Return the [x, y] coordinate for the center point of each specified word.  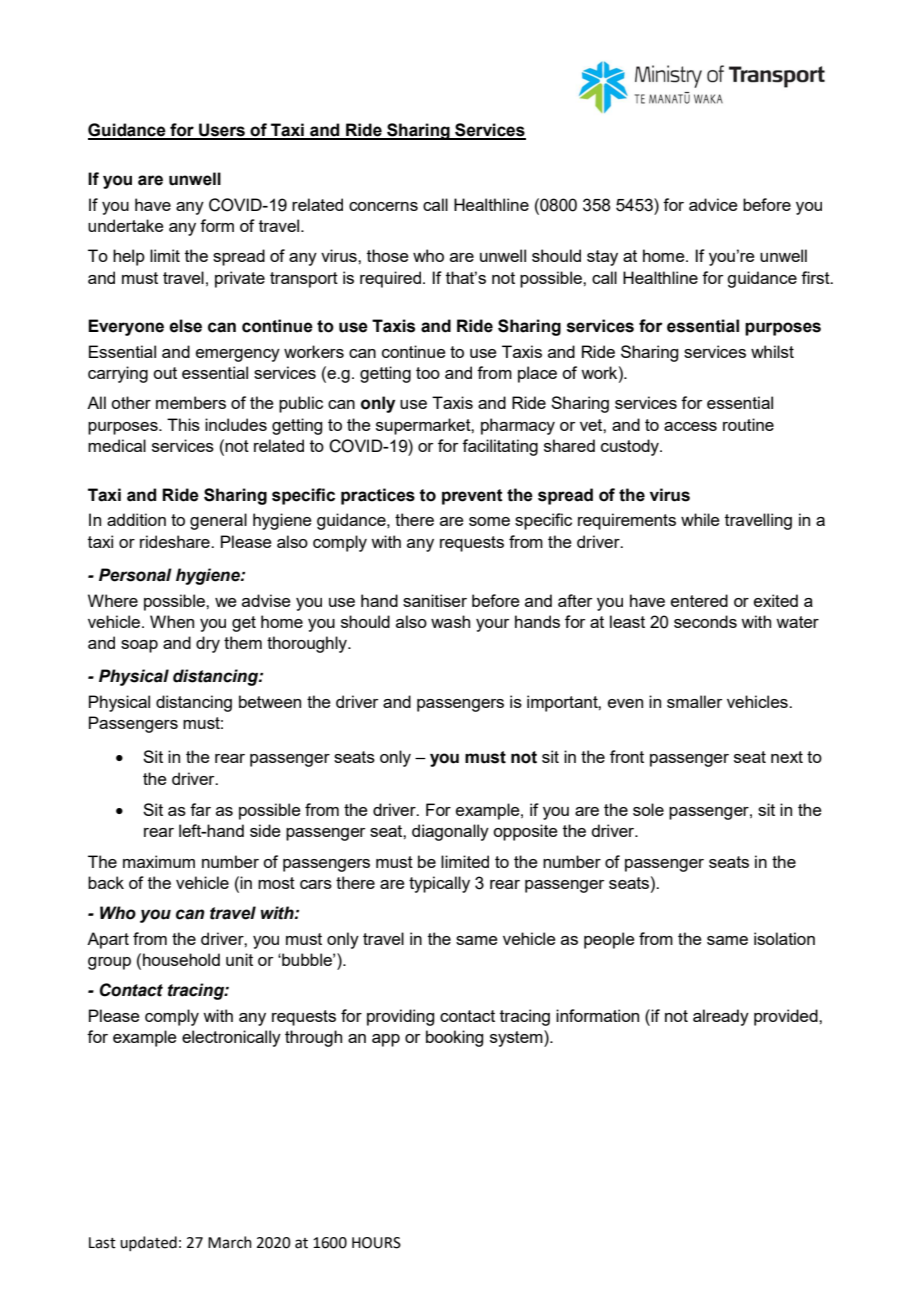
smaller [695, 701]
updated [148, 1243]
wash [450, 621]
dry [208, 644]
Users [222, 131]
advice [713, 204]
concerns [383, 206]
